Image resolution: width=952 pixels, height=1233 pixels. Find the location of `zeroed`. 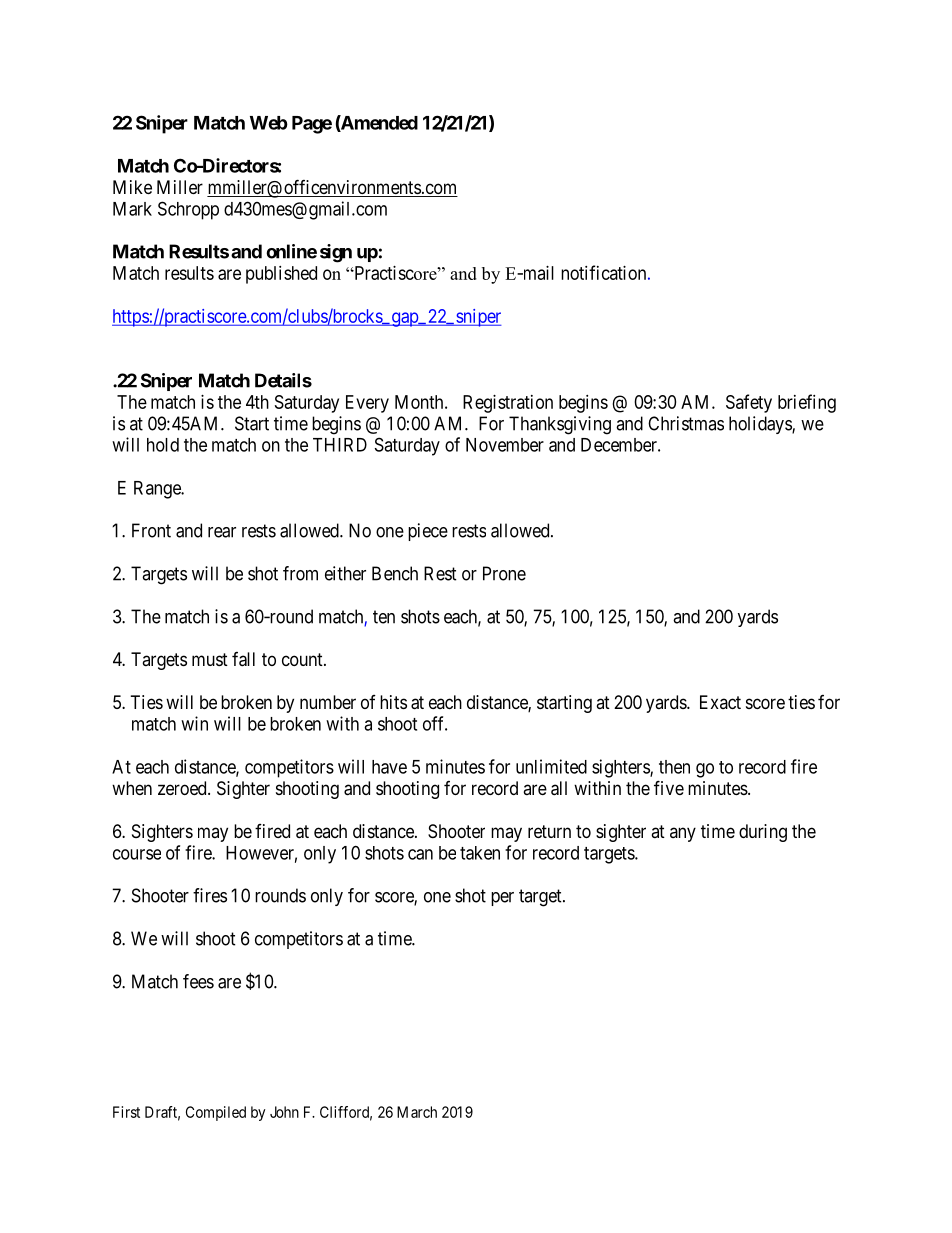

zeroed is located at coordinates (183, 788).
